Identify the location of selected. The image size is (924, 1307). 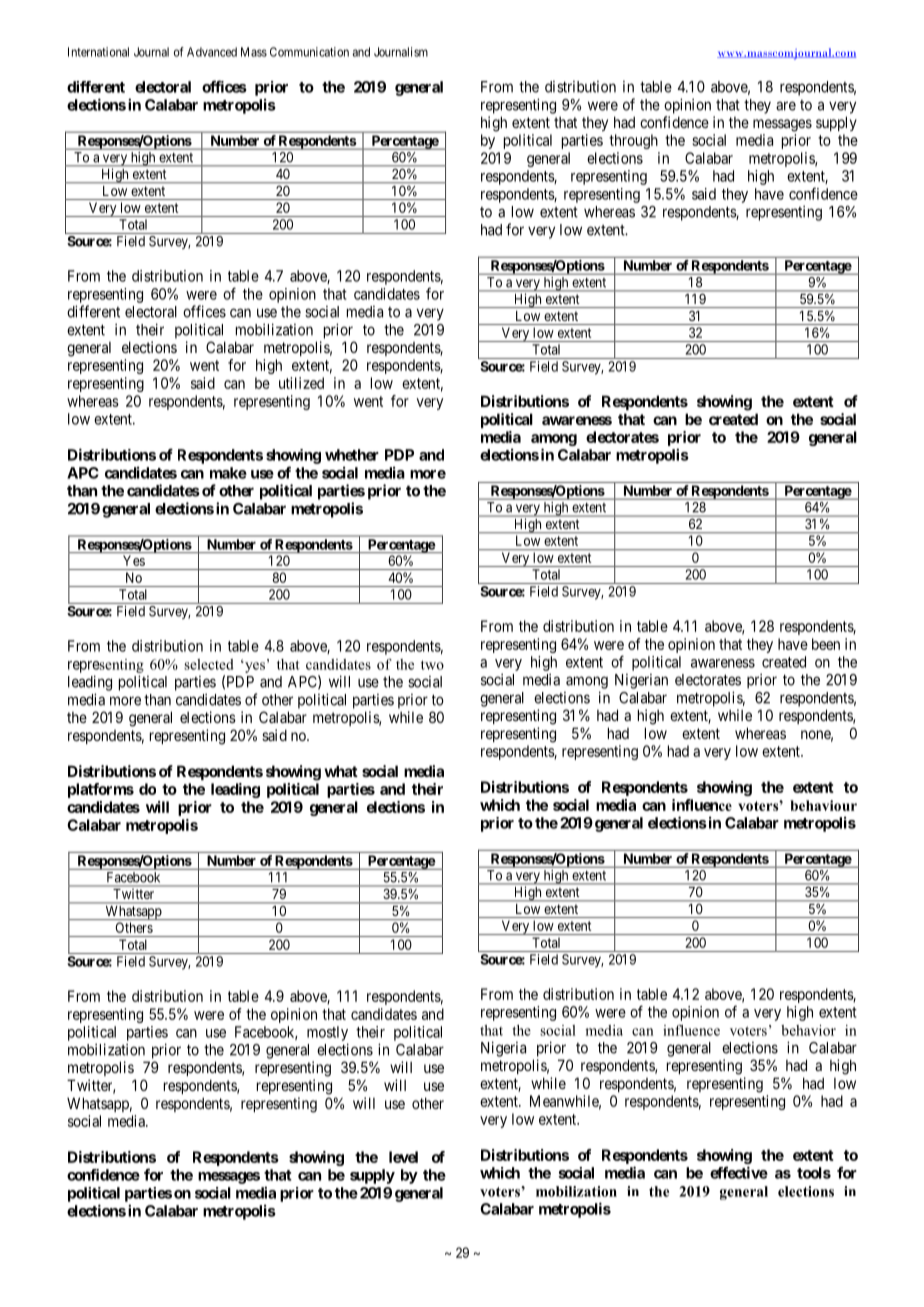
(209, 664).
